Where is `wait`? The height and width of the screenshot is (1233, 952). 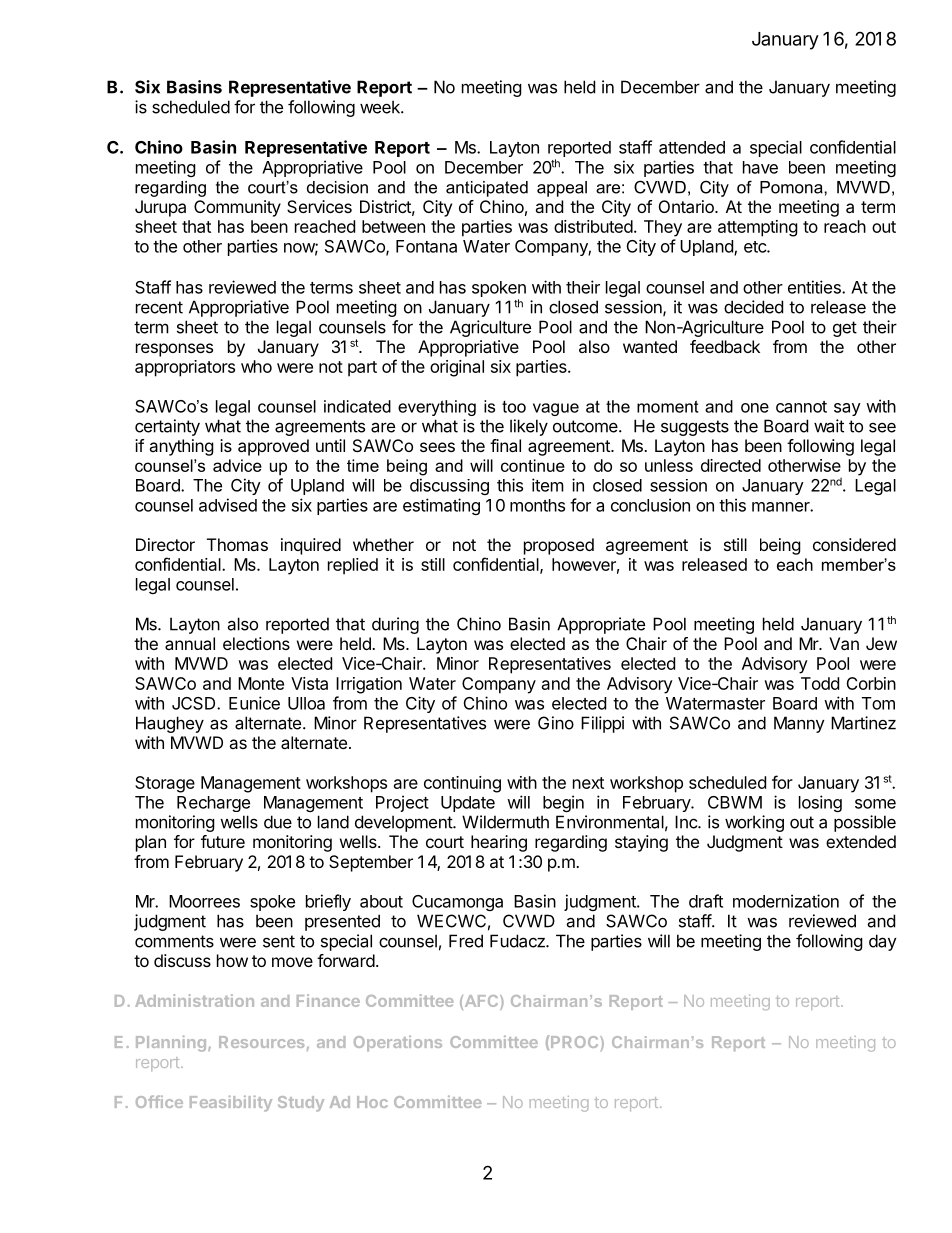 wait is located at coordinates (829, 426).
